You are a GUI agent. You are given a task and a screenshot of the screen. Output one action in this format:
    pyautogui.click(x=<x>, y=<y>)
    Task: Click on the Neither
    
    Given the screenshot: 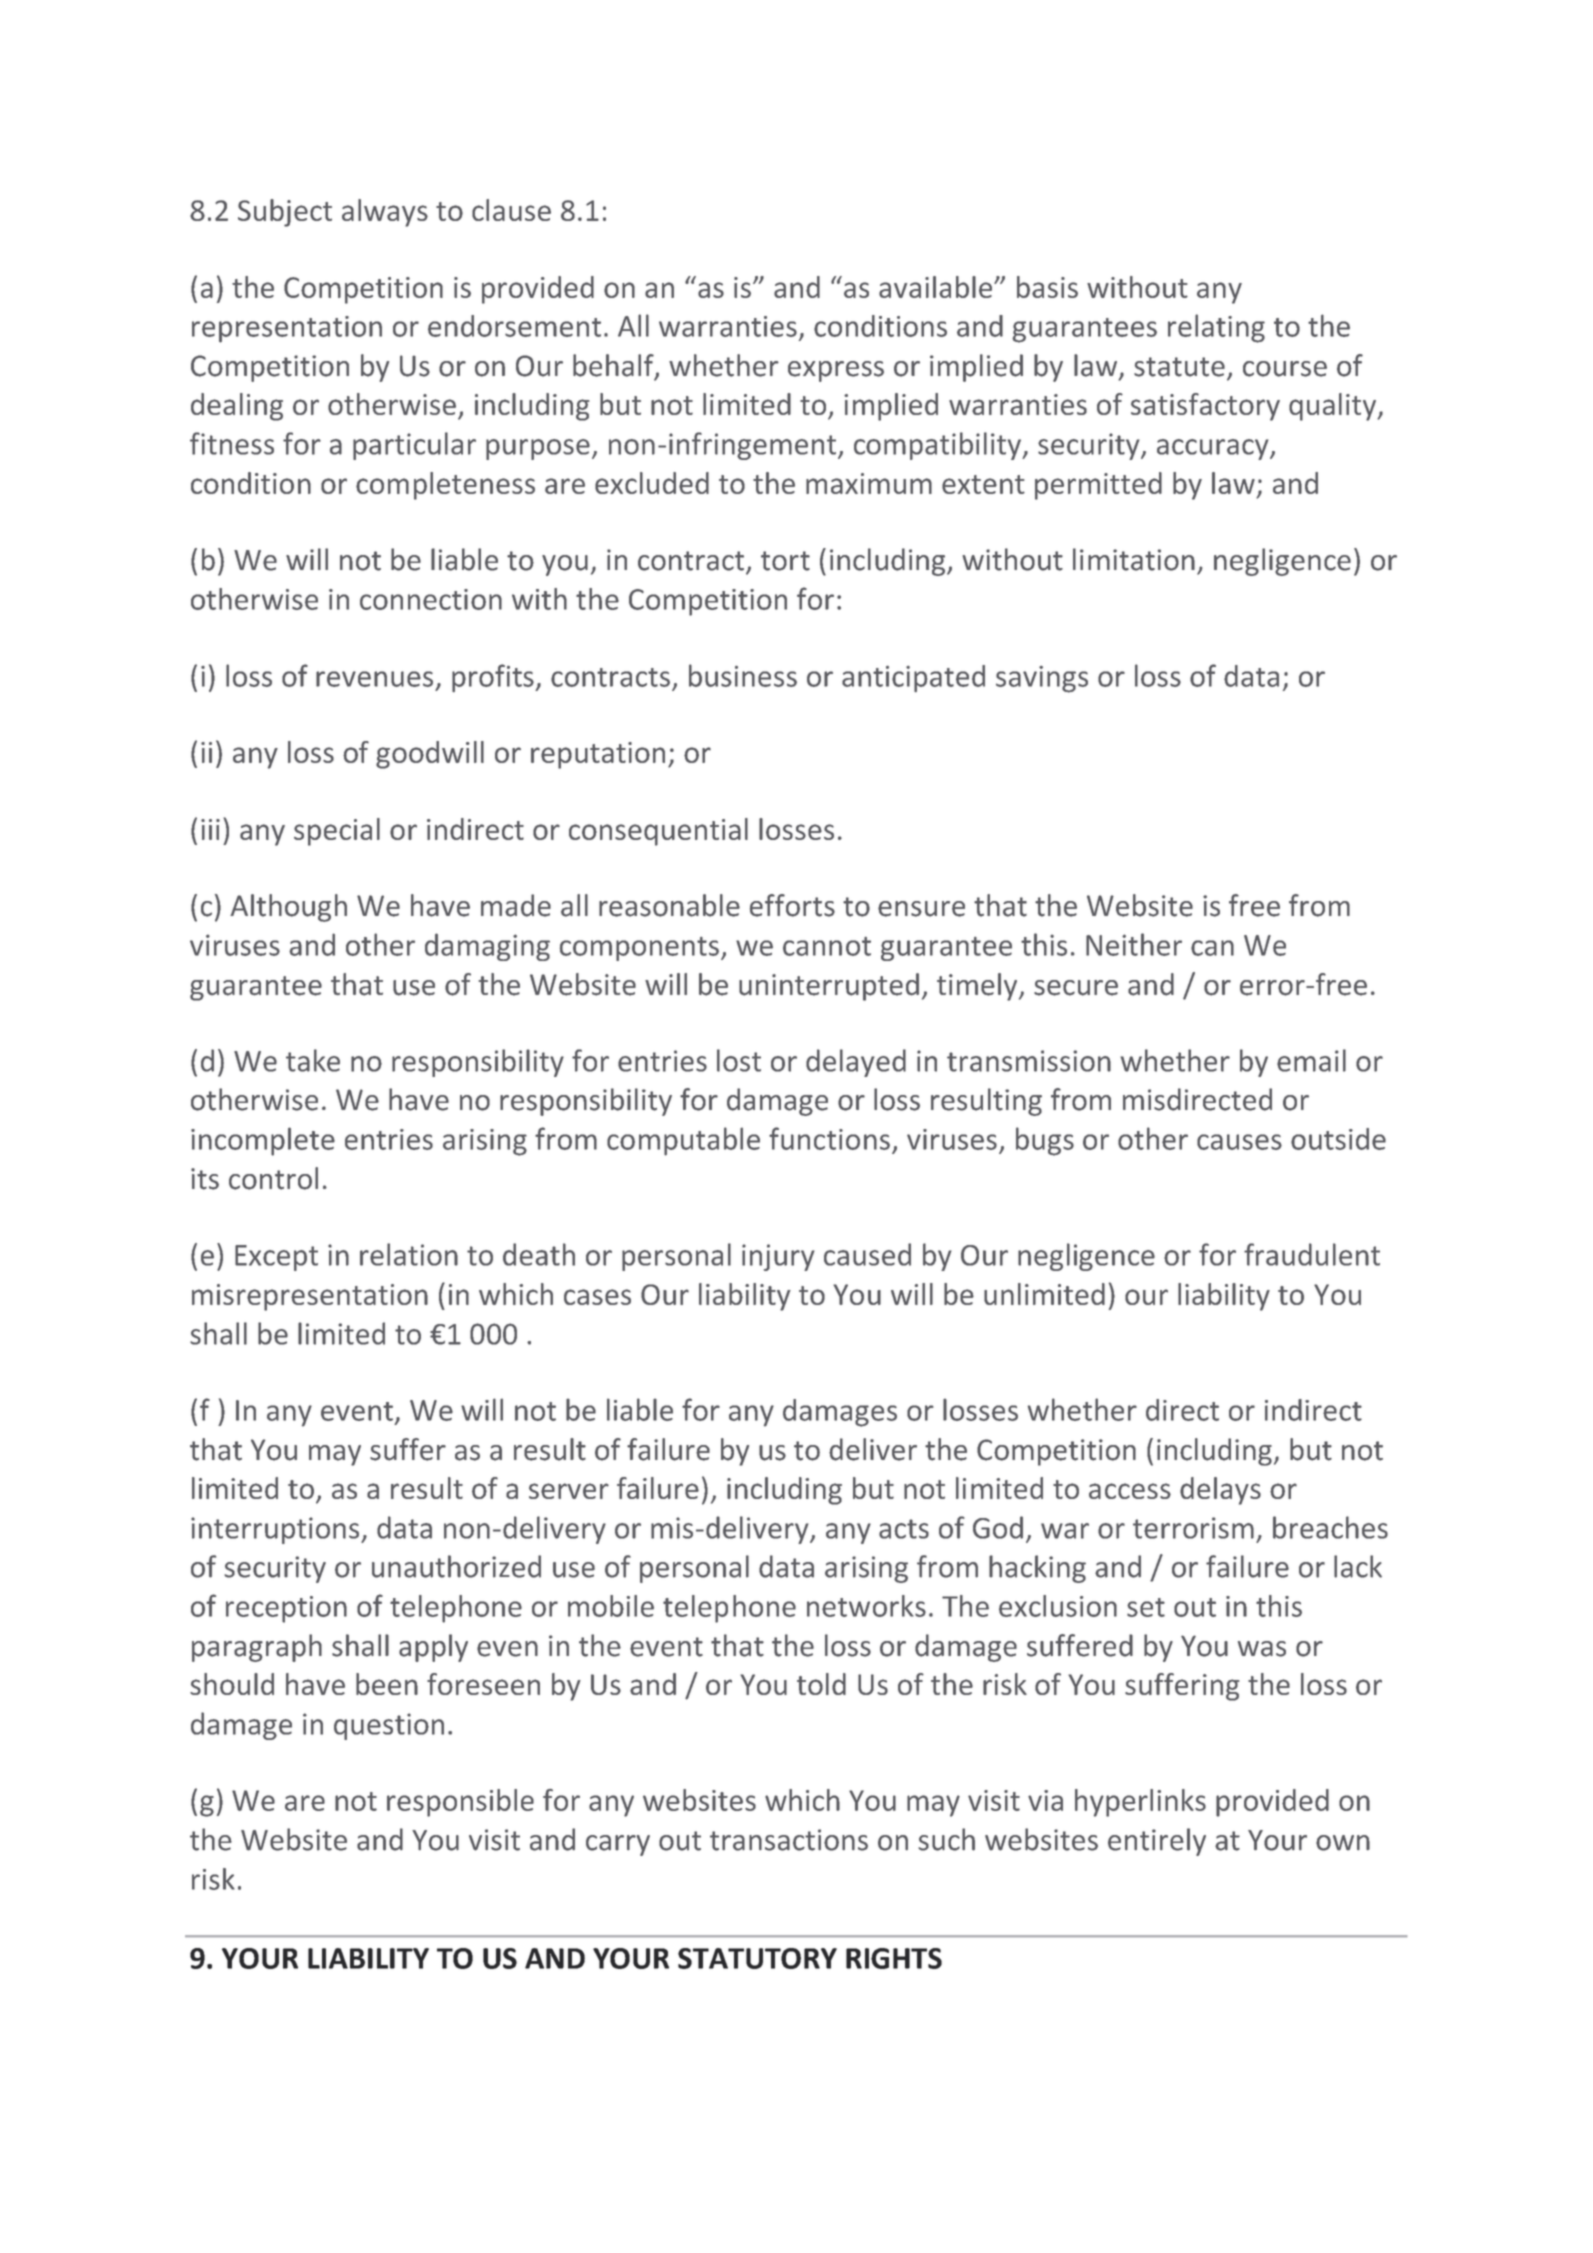 What is the action you would take?
    pyautogui.click(x=1134, y=944)
